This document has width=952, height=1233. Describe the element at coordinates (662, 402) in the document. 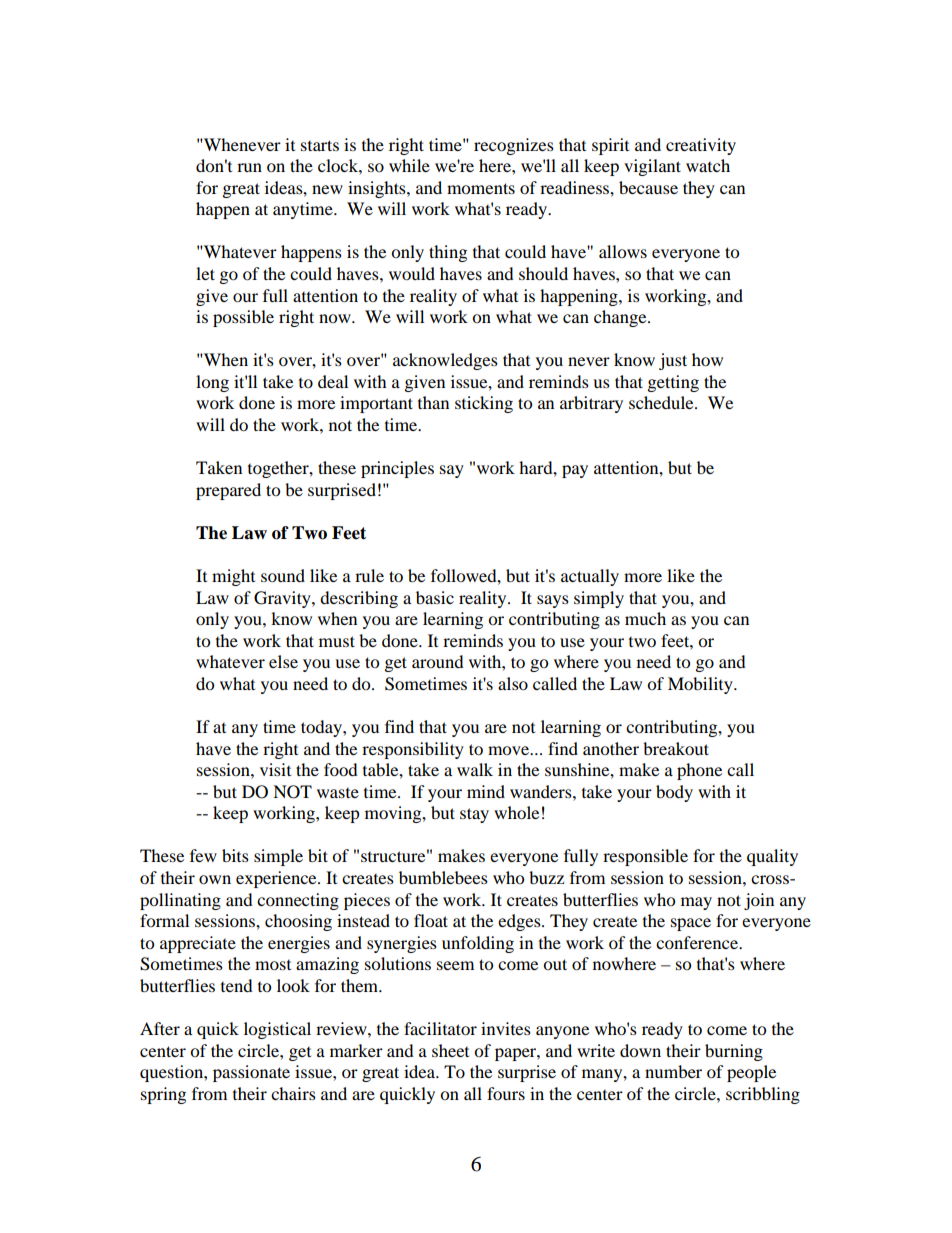

I see `schedule` at that location.
